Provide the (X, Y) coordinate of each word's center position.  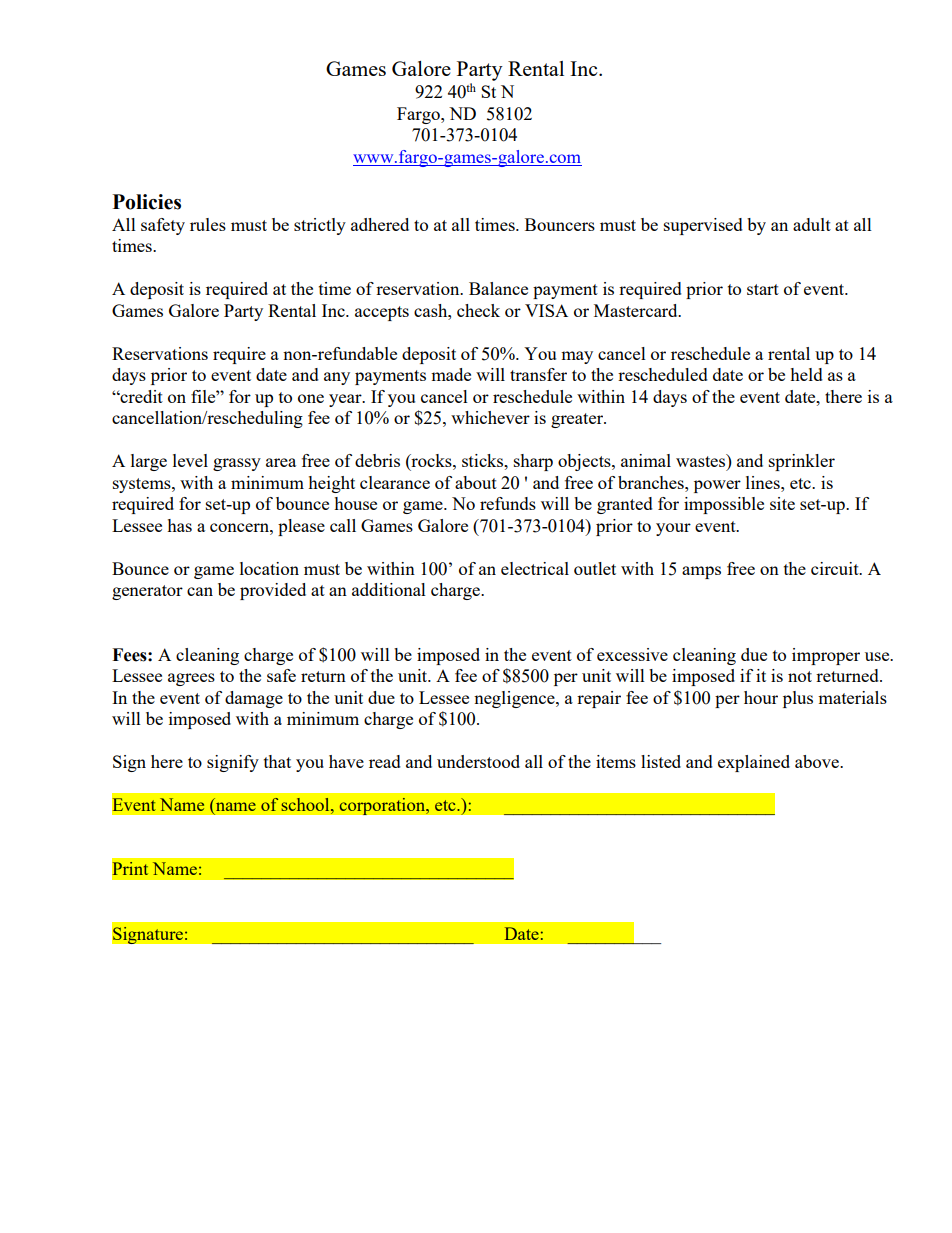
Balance (498, 288)
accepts (382, 313)
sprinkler (802, 462)
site (782, 503)
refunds (508, 503)
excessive (632, 654)
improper (826, 656)
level (190, 460)
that (277, 761)
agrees (191, 679)
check (478, 310)
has (179, 525)
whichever (490, 417)
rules (208, 224)
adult (812, 224)
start (763, 289)
